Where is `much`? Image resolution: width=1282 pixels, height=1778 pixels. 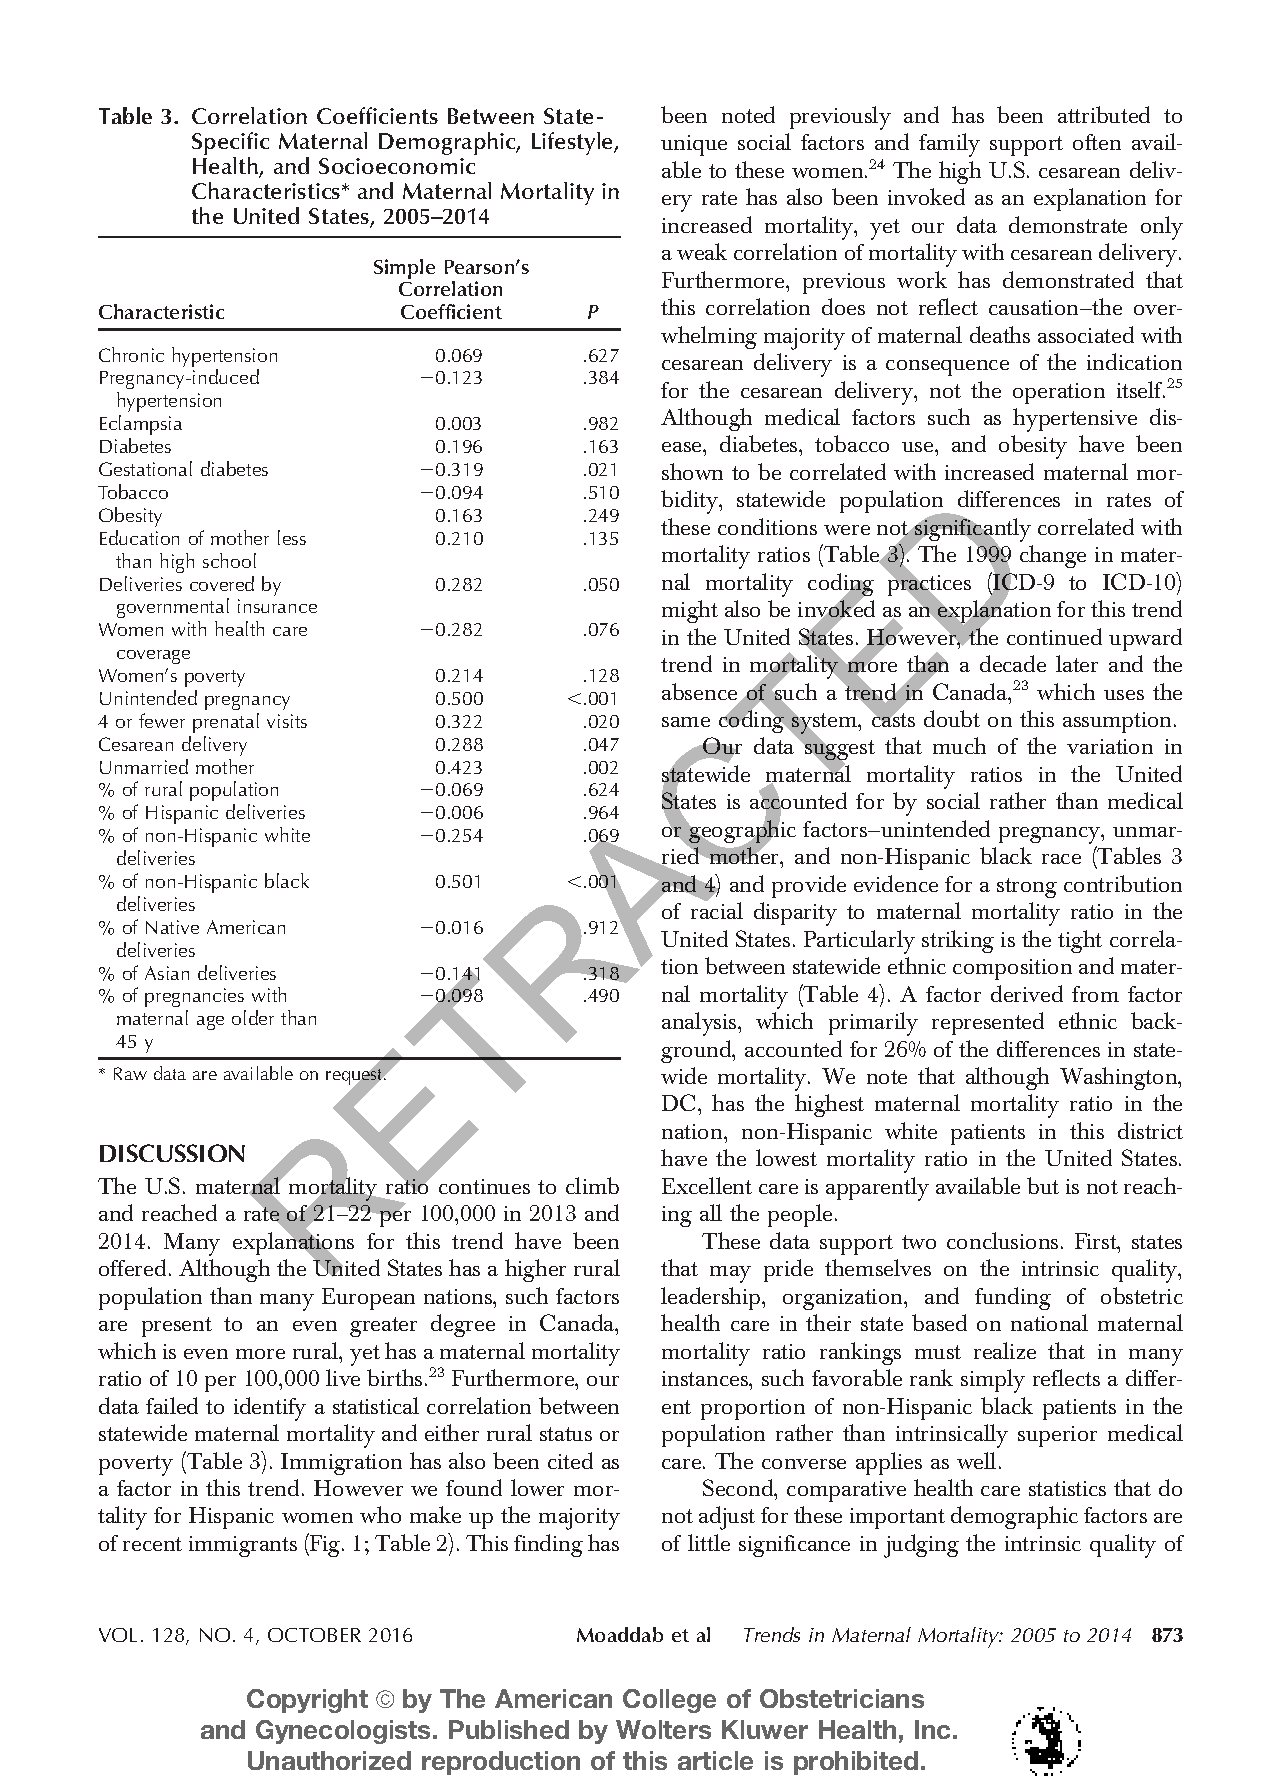
much is located at coordinates (959, 745).
